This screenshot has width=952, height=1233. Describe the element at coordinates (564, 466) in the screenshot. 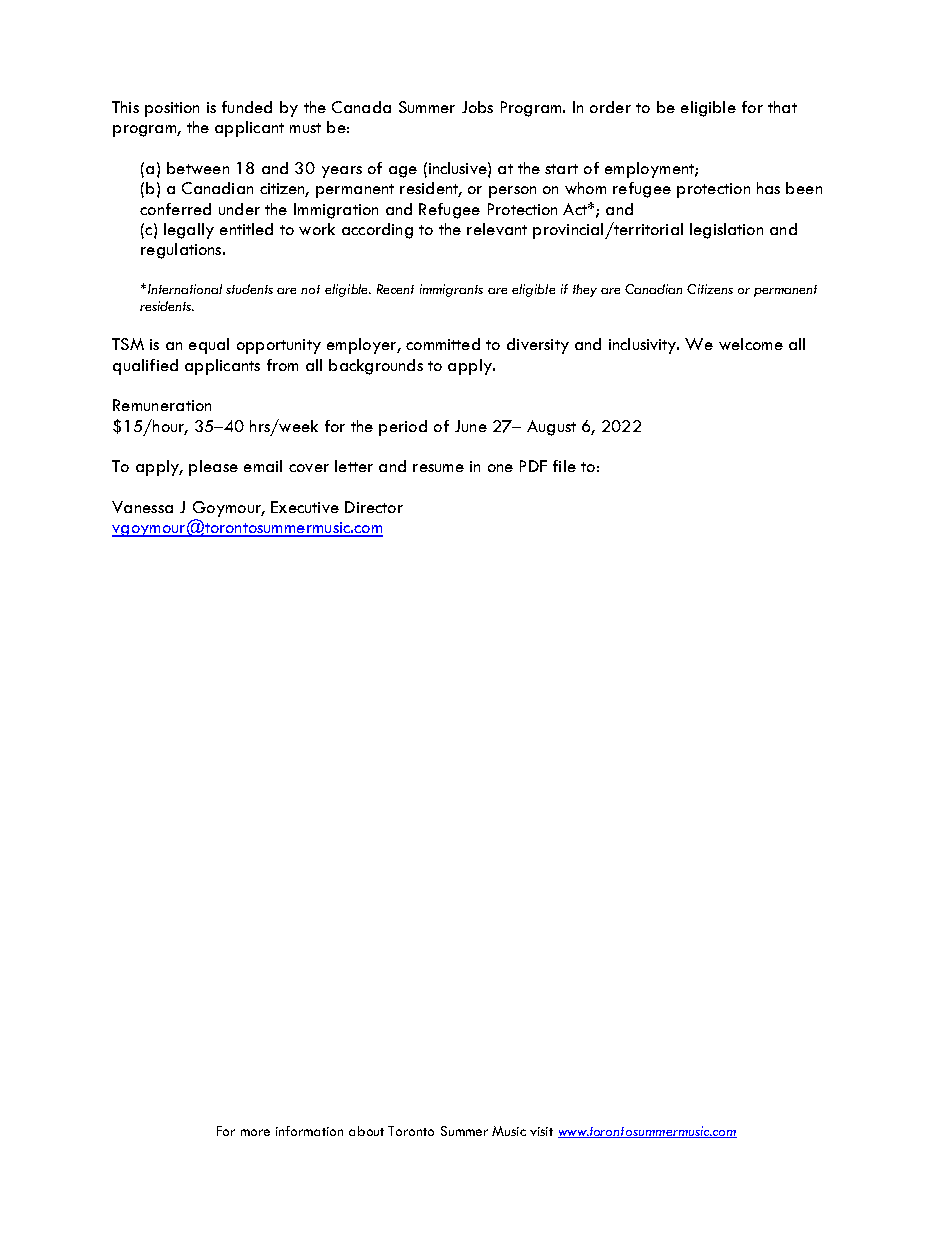

I see `file` at that location.
